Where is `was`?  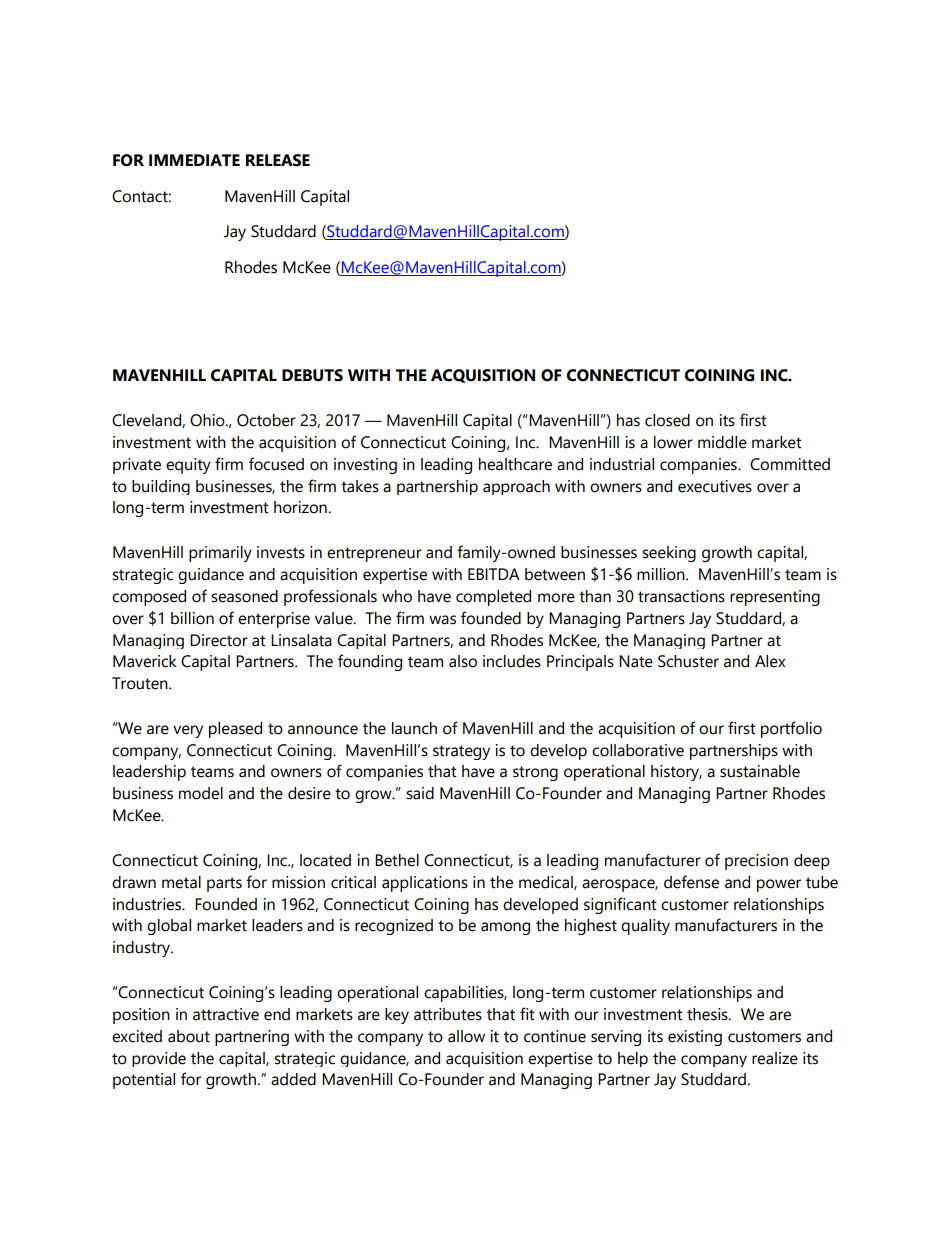
was is located at coordinates (442, 620).
